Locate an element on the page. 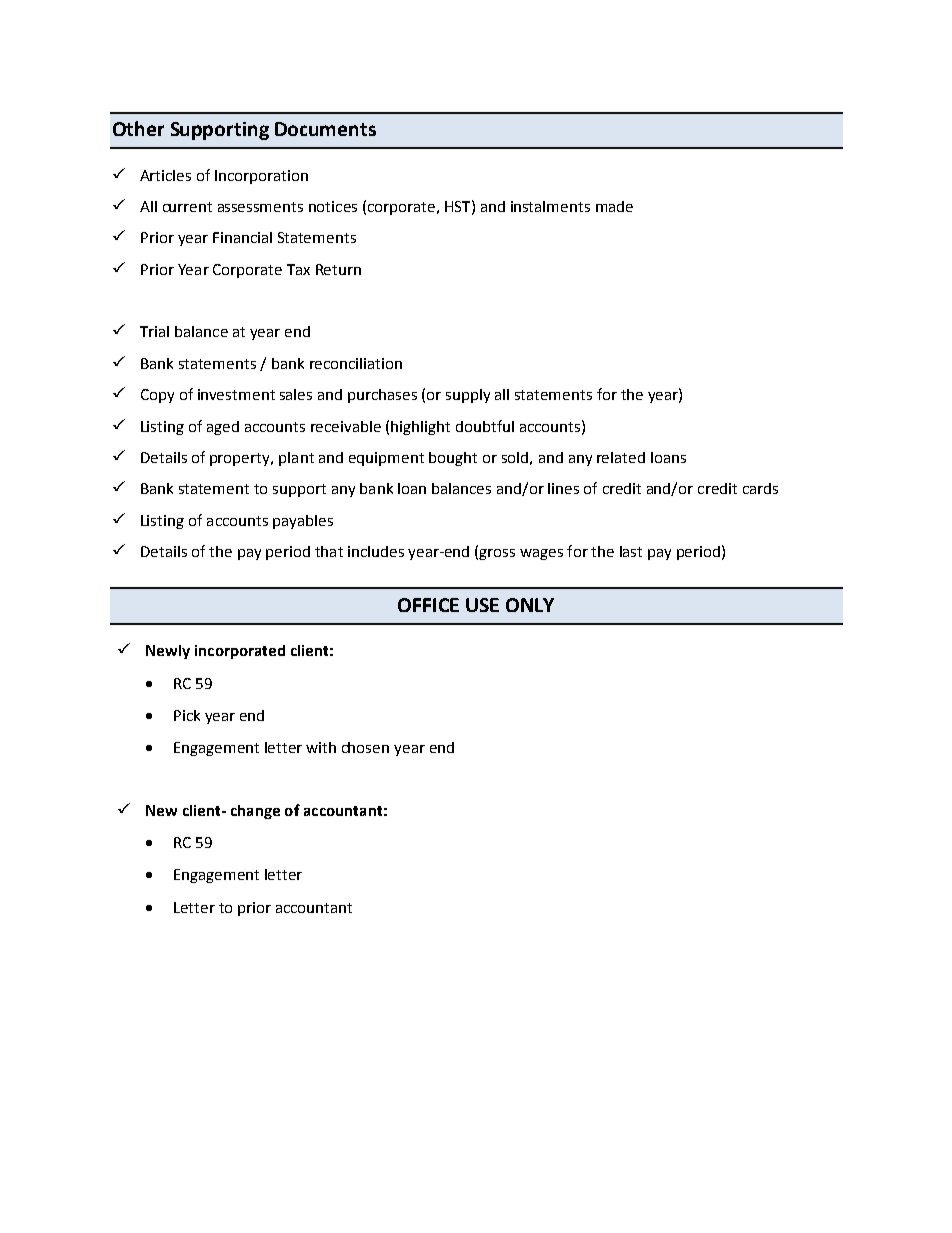 The height and width of the document is (1233, 952). highlight is located at coordinates (420, 428).
